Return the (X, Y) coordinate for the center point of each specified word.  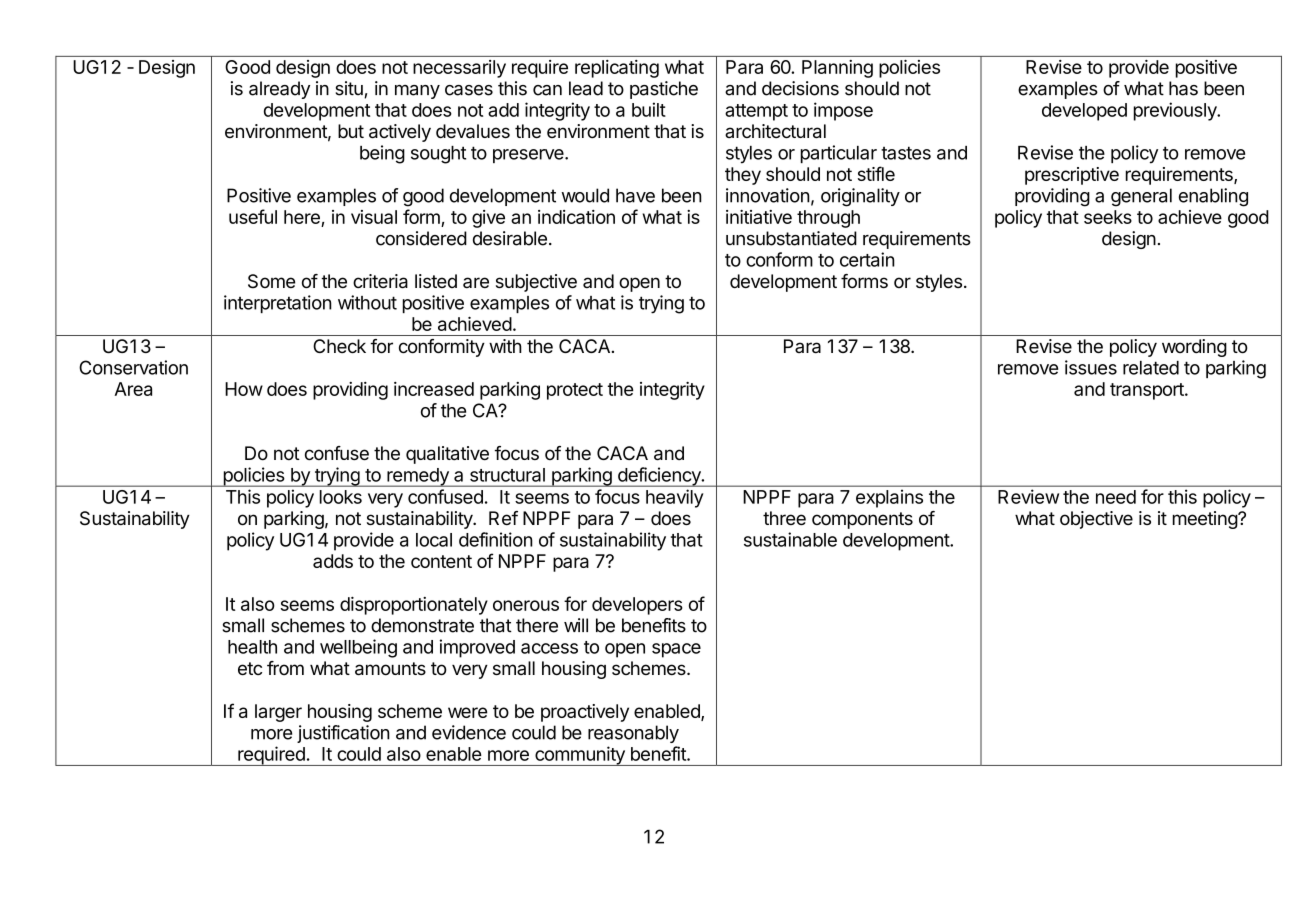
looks (341, 497)
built (649, 109)
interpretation (278, 304)
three (784, 518)
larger (278, 713)
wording (1194, 348)
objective (1096, 520)
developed (1084, 112)
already (279, 90)
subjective (536, 283)
